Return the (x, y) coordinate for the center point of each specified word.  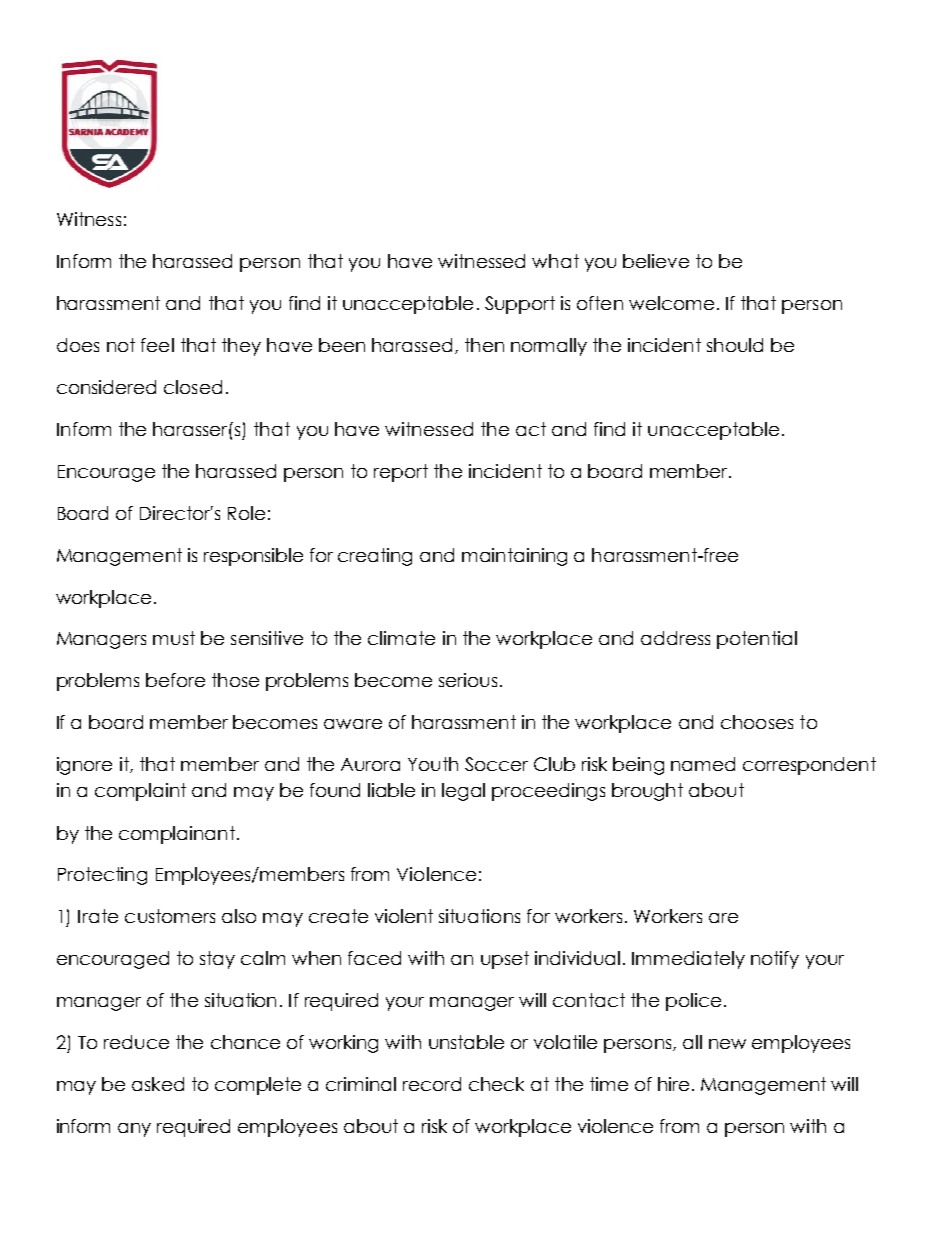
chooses (757, 722)
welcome (671, 303)
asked (158, 1084)
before (175, 680)
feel (157, 345)
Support (520, 305)
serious (468, 680)
